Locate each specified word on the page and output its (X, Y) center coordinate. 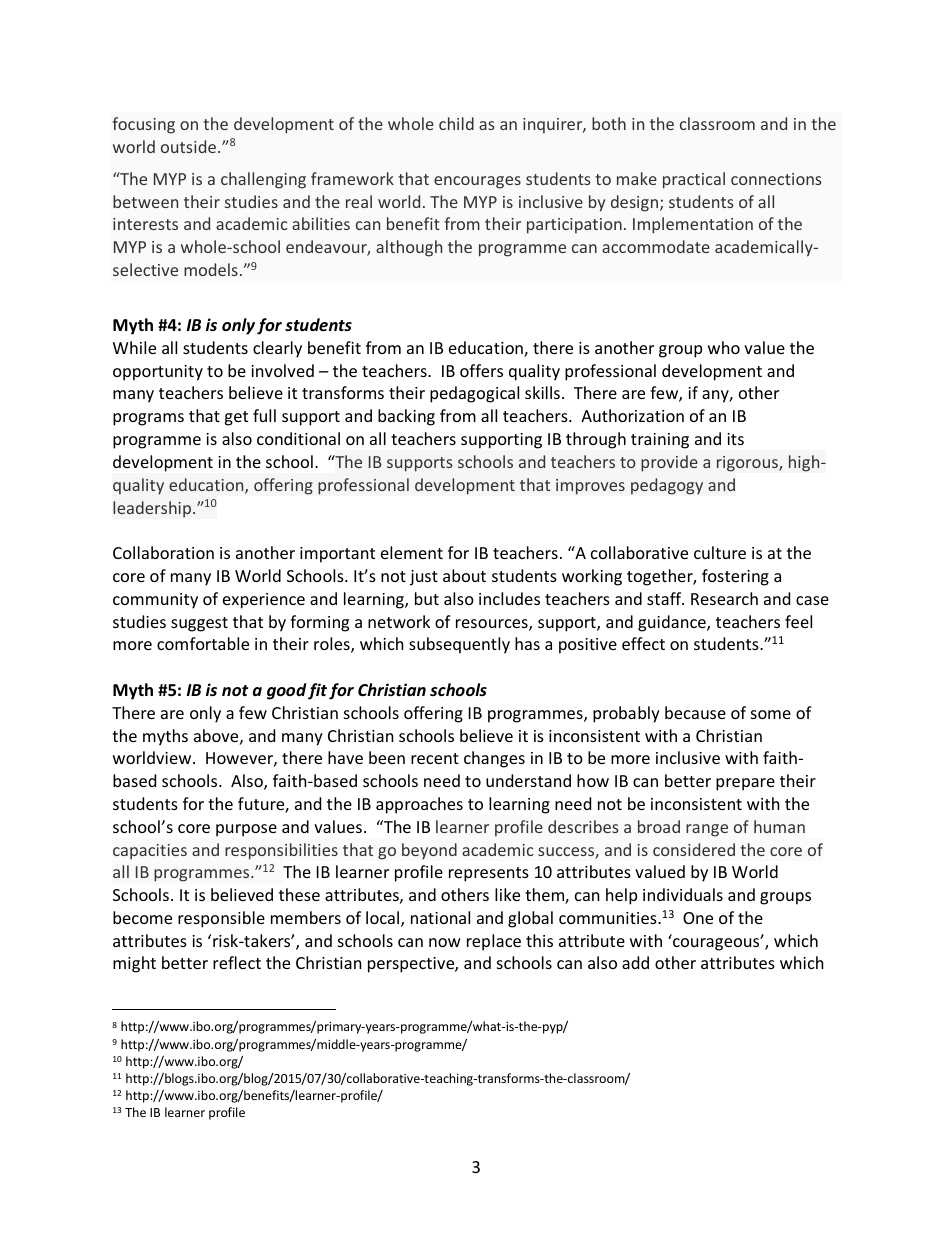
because (695, 712)
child (456, 123)
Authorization (632, 415)
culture (720, 552)
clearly (277, 349)
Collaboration (163, 552)
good (286, 691)
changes (494, 759)
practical (694, 180)
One (698, 918)
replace (494, 942)
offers (481, 370)
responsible (221, 919)
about (464, 575)
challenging (263, 180)
